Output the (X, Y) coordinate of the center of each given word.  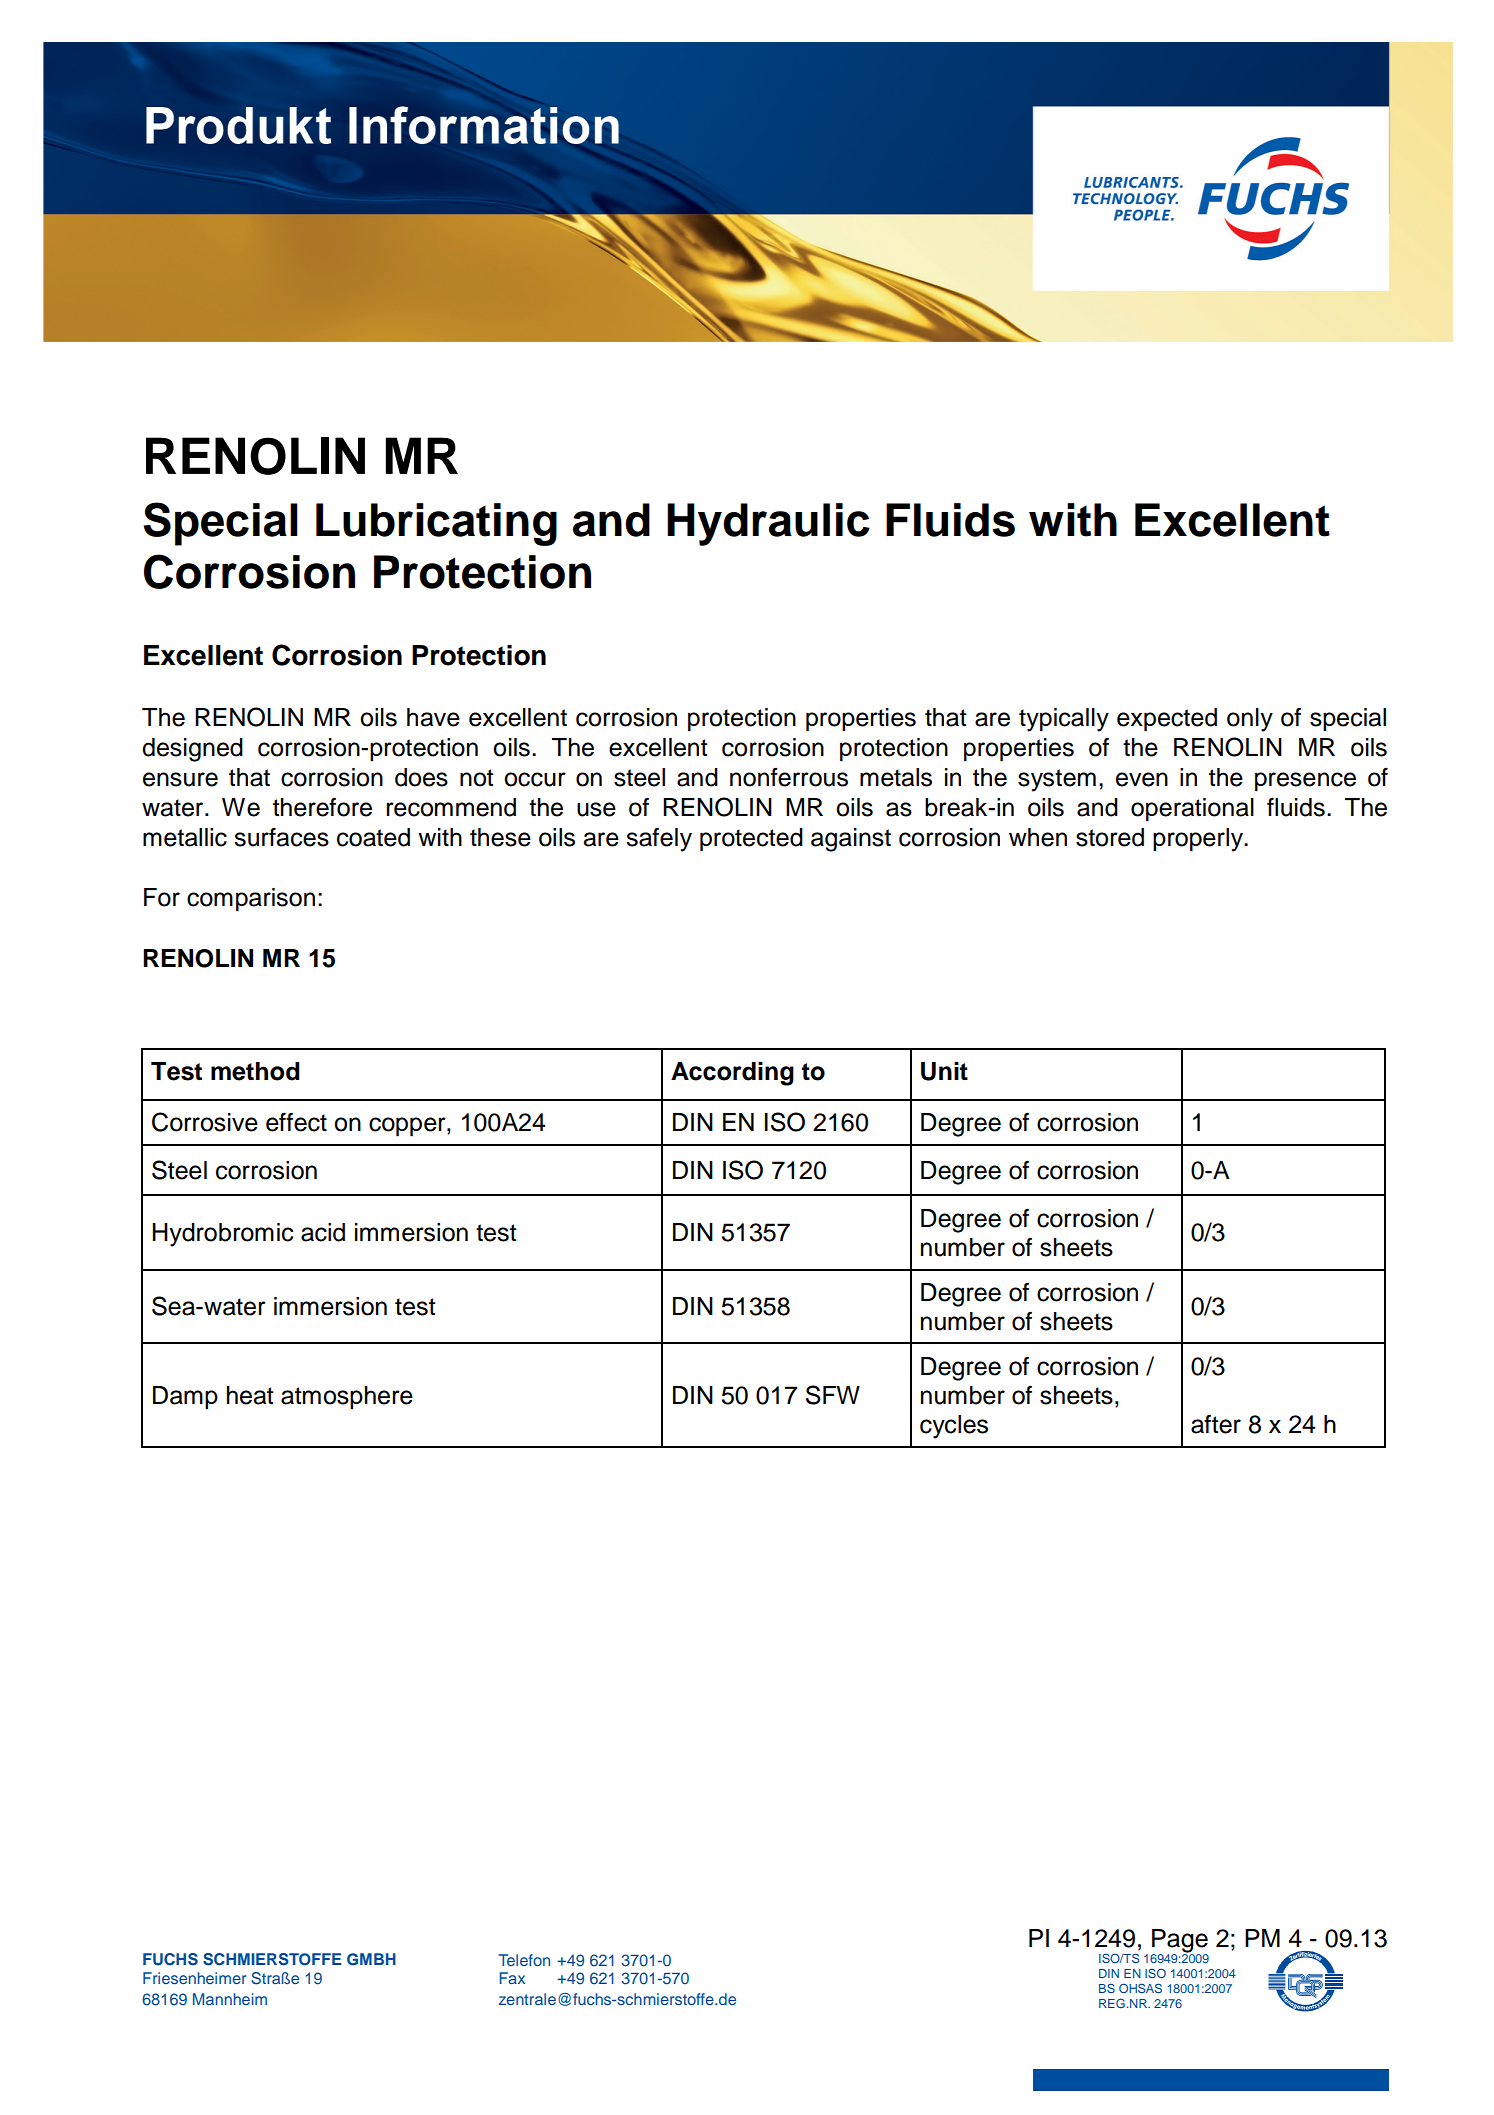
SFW (833, 1395)
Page (1180, 1942)
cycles (954, 1427)
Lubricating (436, 524)
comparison (251, 900)
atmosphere (347, 1397)
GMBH (371, 1959)
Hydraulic (768, 524)
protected (751, 840)
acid (323, 1232)
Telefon (524, 1960)
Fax (512, 1978)
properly (1199, 840)
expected (1167, 720)
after (1216, 1424)
